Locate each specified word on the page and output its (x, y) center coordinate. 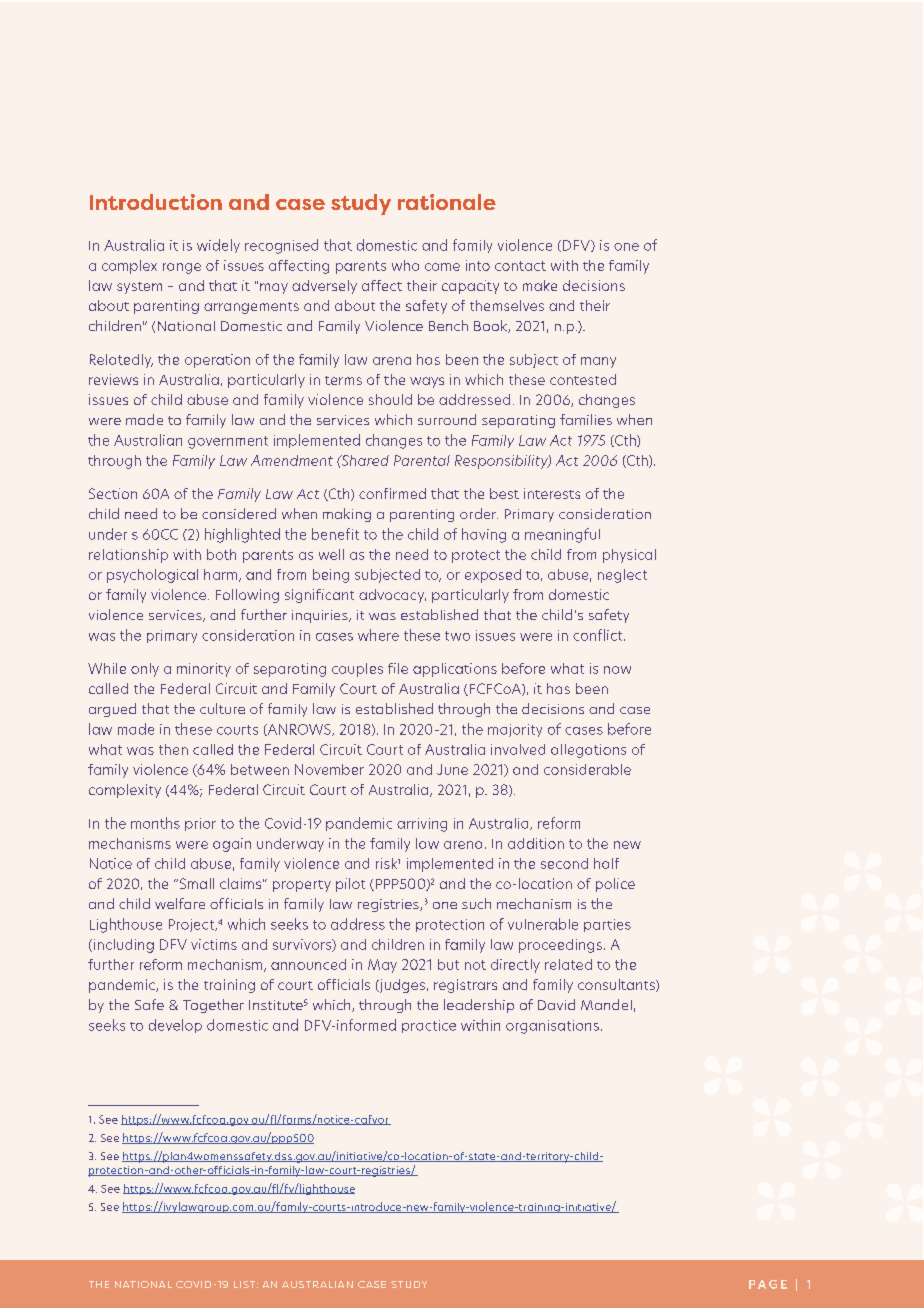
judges (401, 986)
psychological (152, 576)
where (378, 635)
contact (520, 266)
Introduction (156, 202)
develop (175, 1026)
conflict (599, 635)
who (405, 265)
